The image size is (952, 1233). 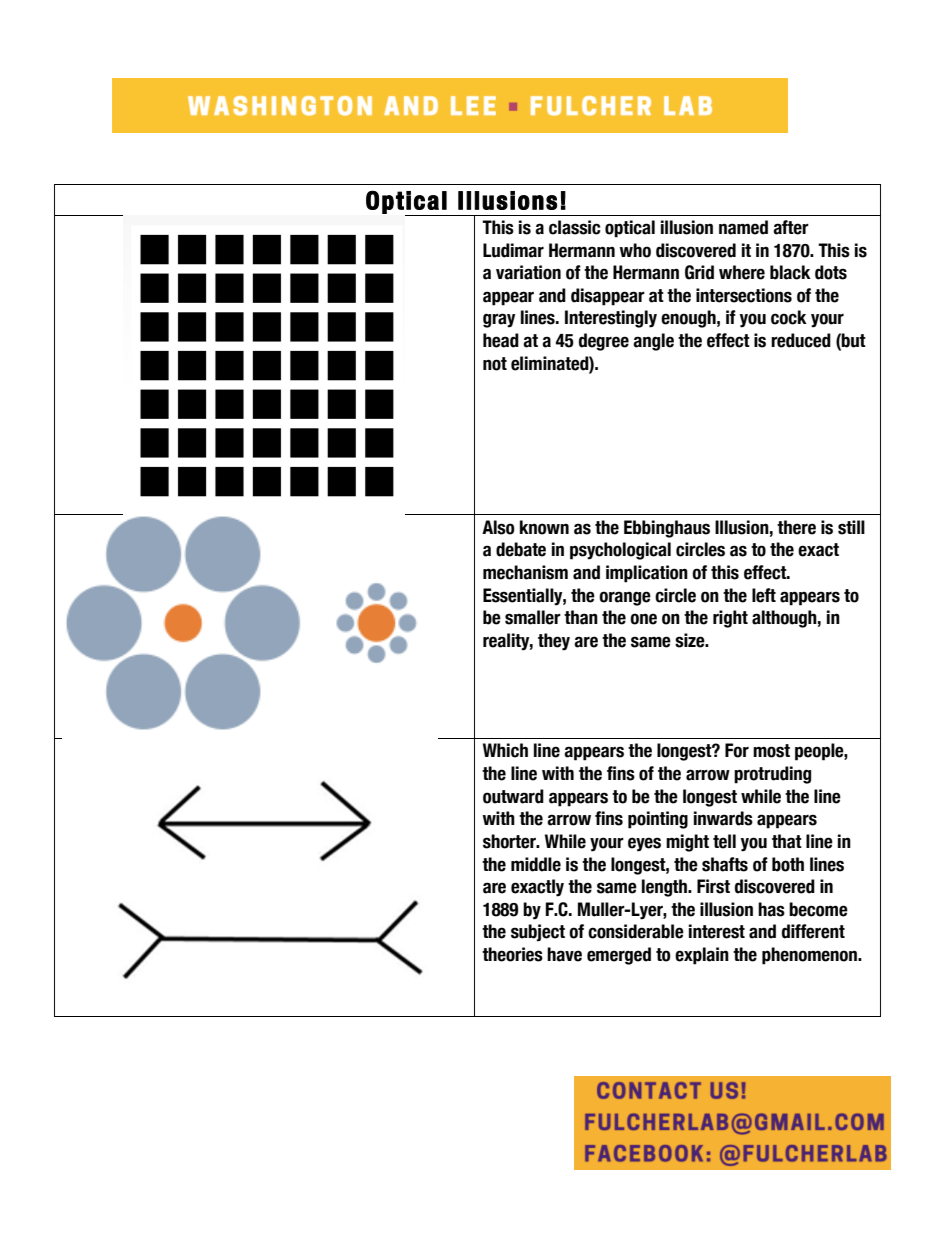 What do you see at coordinates (538, 933) in the screenshot?
I see `subject` at bounding box center [538, 933].
